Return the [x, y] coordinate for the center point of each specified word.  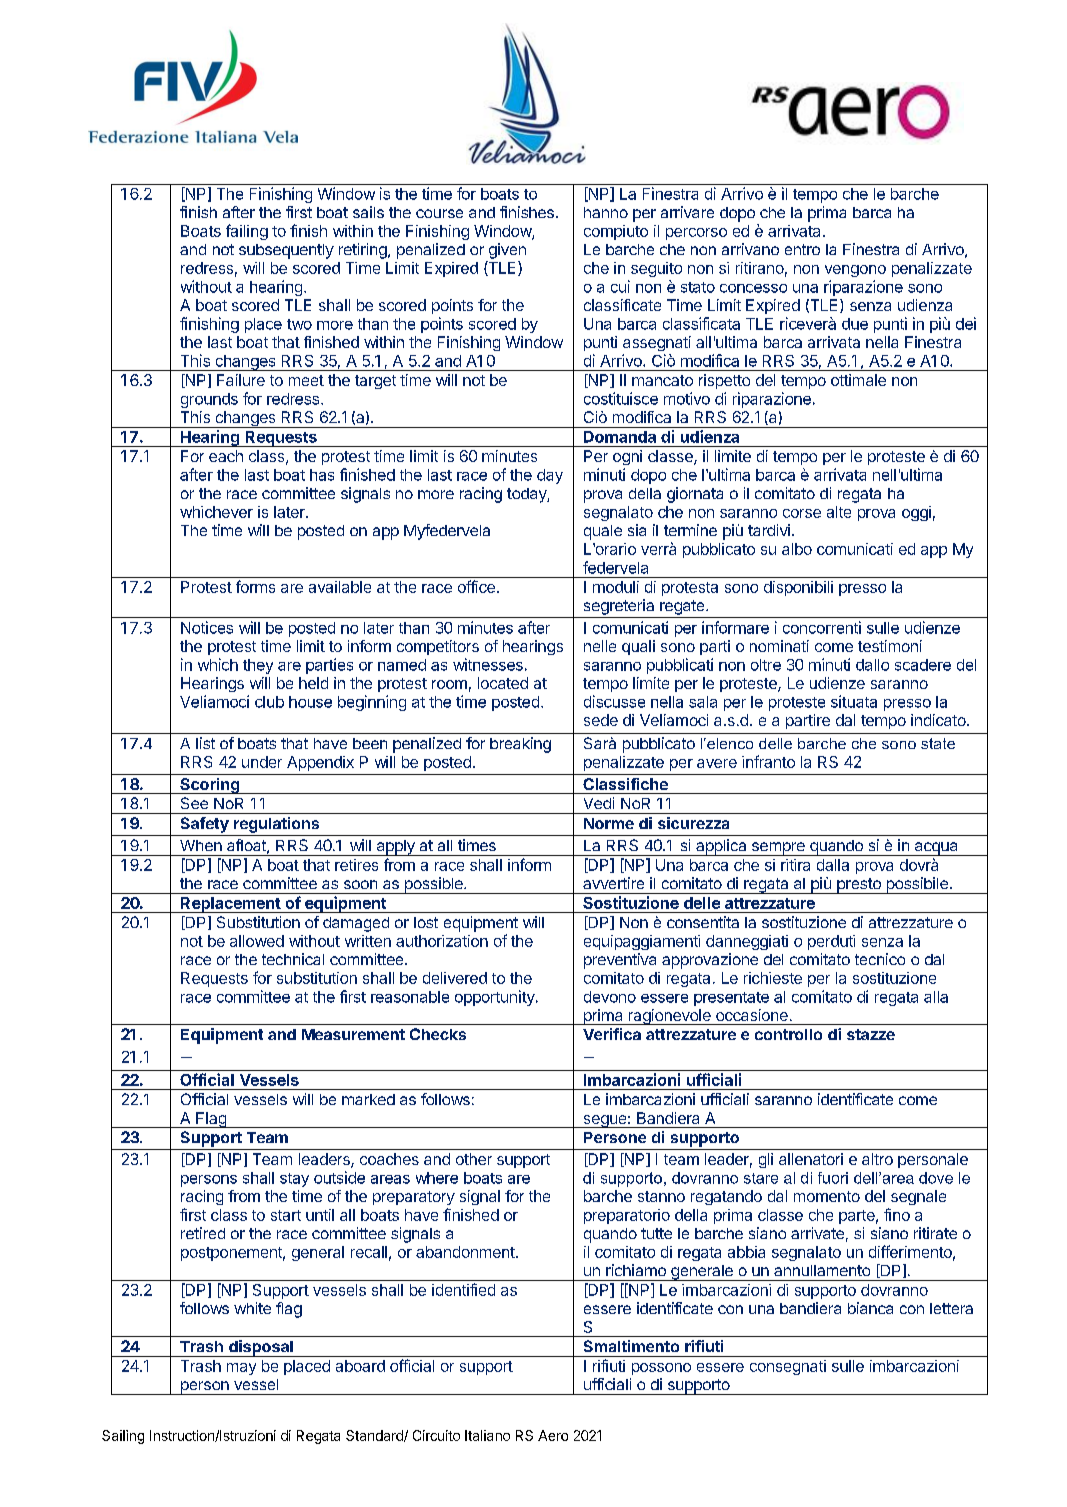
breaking [520, 745]
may [241, 1369]
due [855, 324]
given [507, 251]
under [262, 762]
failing [247, 232]
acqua [936, 849]
